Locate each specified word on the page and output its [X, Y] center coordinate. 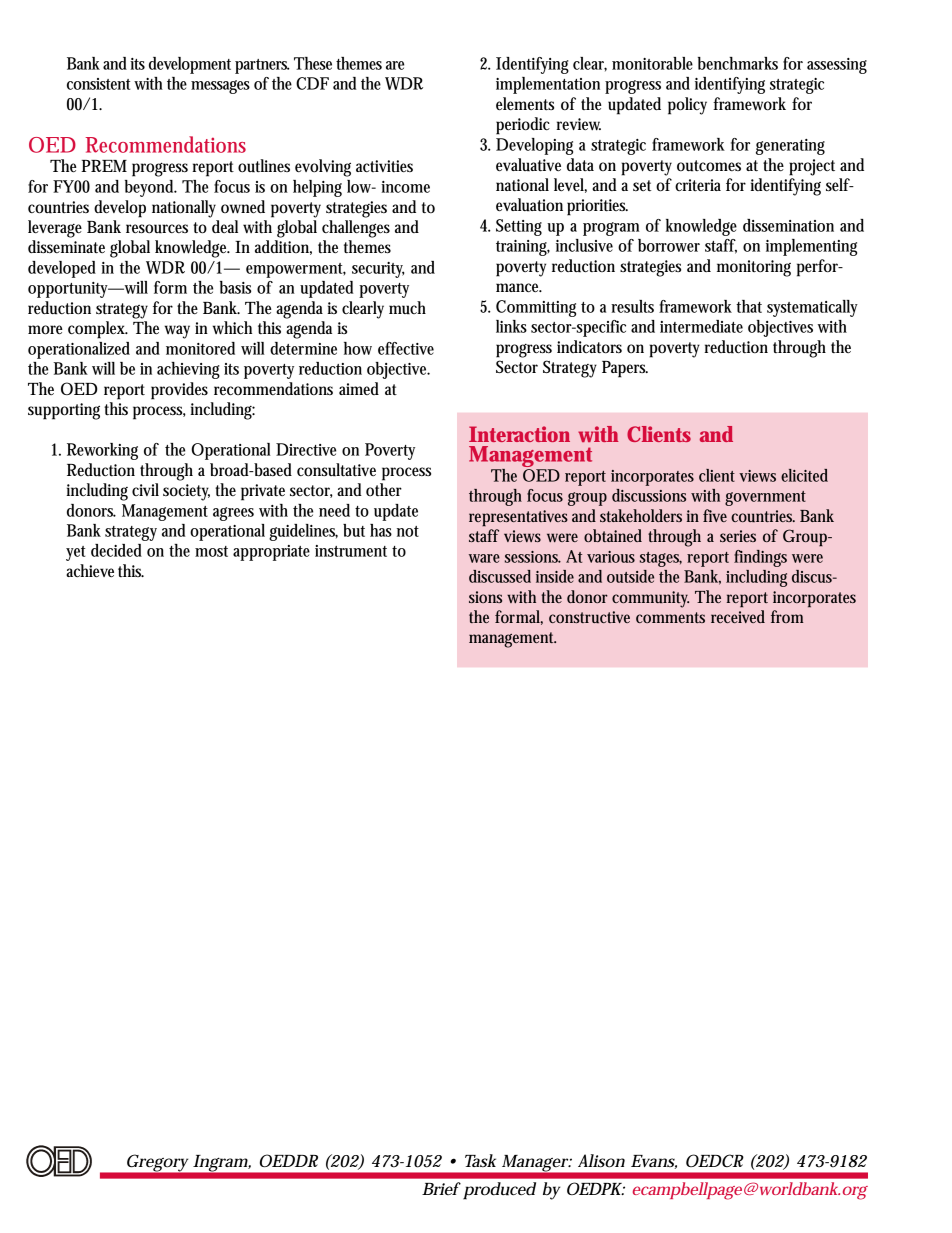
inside [555, 576]
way [177, 332]
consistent [98, 84]
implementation [548, 85]
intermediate [701, 326]
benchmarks [738, 63]
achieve [90, 571]
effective [406, 348]
